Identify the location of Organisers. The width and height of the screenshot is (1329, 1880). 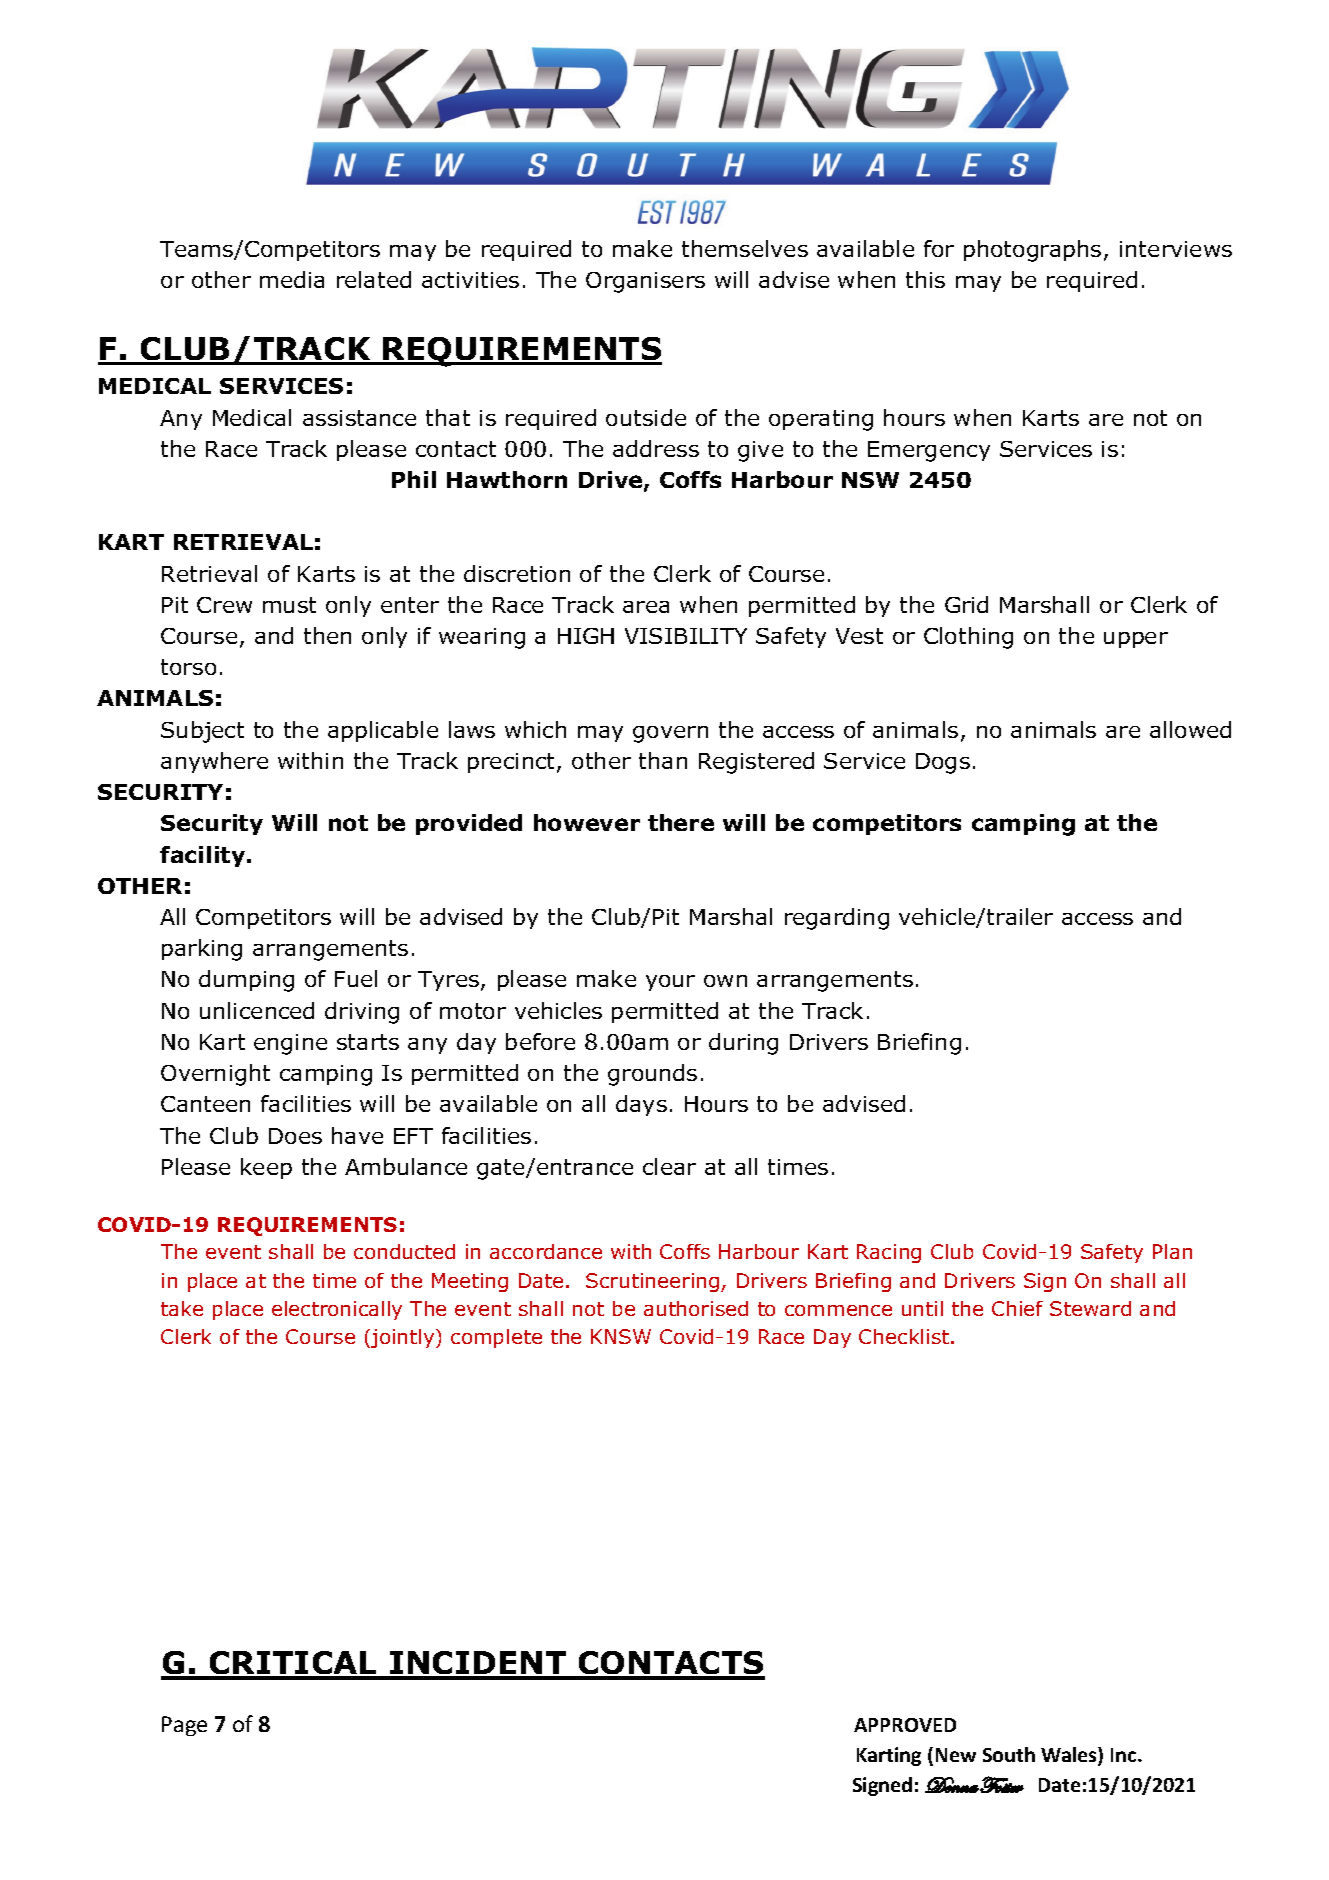
(645, 282).
